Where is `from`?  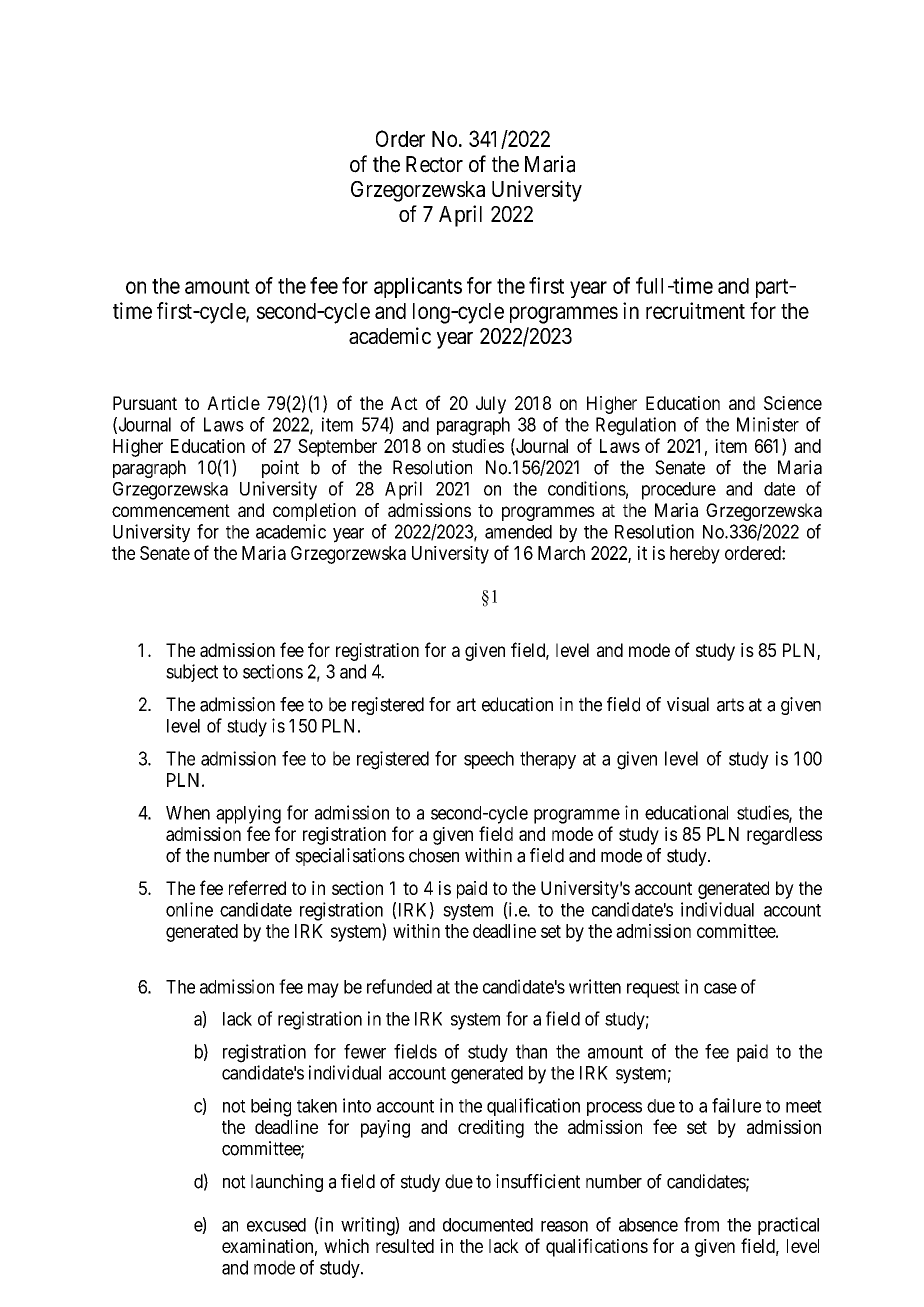 from is located at coordinates (701, 1224).
